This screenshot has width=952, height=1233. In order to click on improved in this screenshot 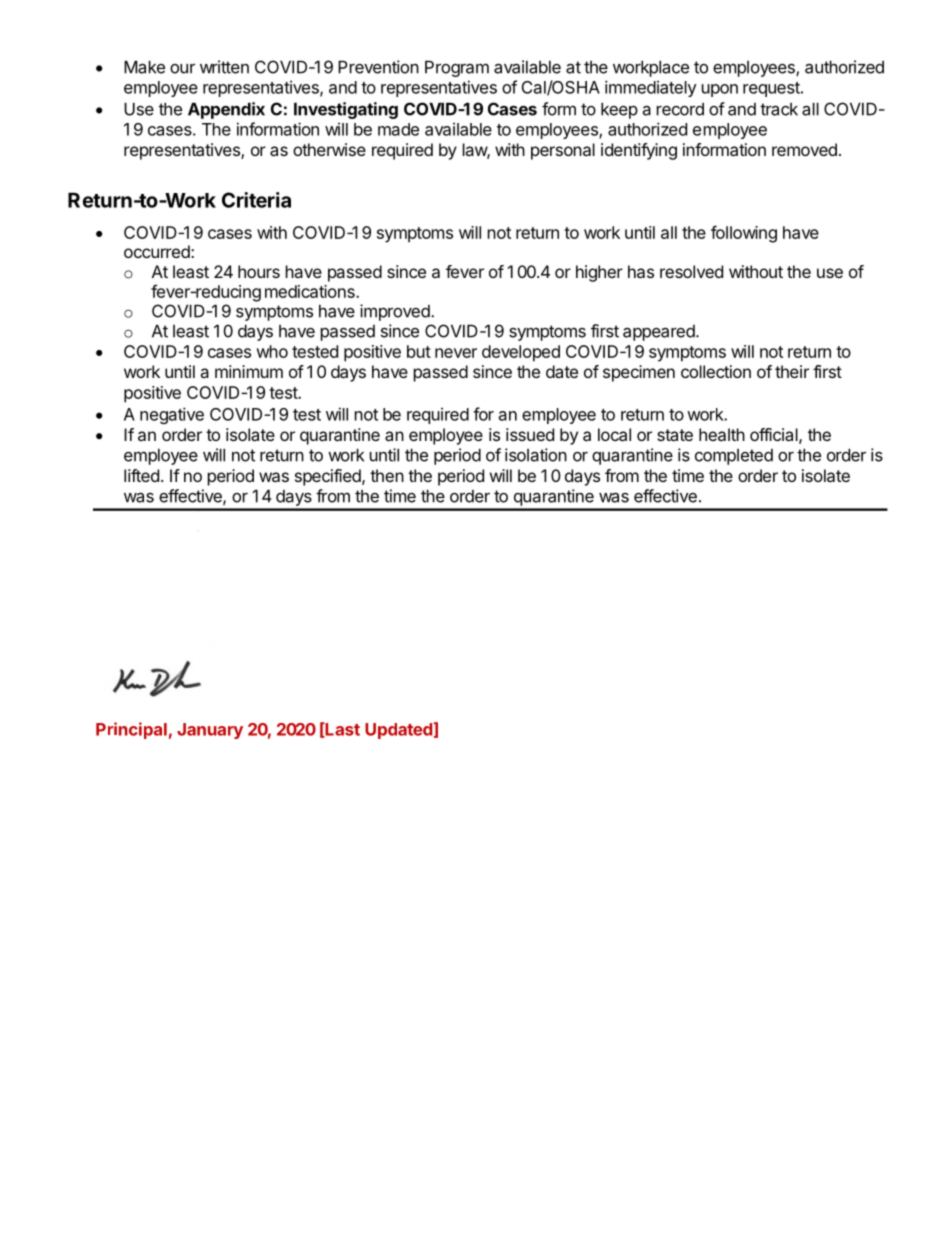, I will do `click(395, 312)`.
